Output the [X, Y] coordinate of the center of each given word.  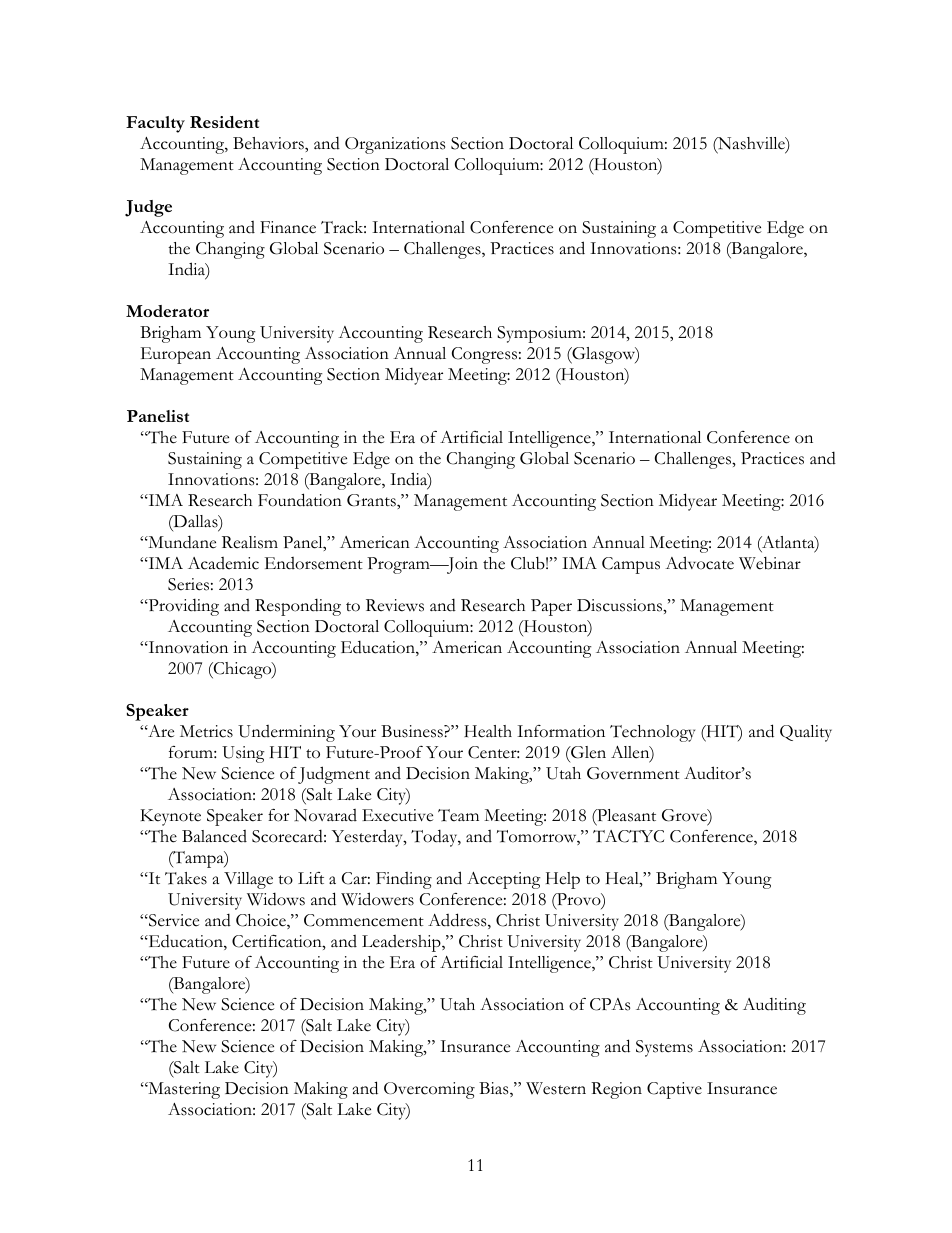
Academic [223, 563]
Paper [551, 607]
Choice [262, 921]
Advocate [699, 563]
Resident [224, 122]
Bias [495, 1089]
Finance [288, 227]
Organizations [395, 145]
